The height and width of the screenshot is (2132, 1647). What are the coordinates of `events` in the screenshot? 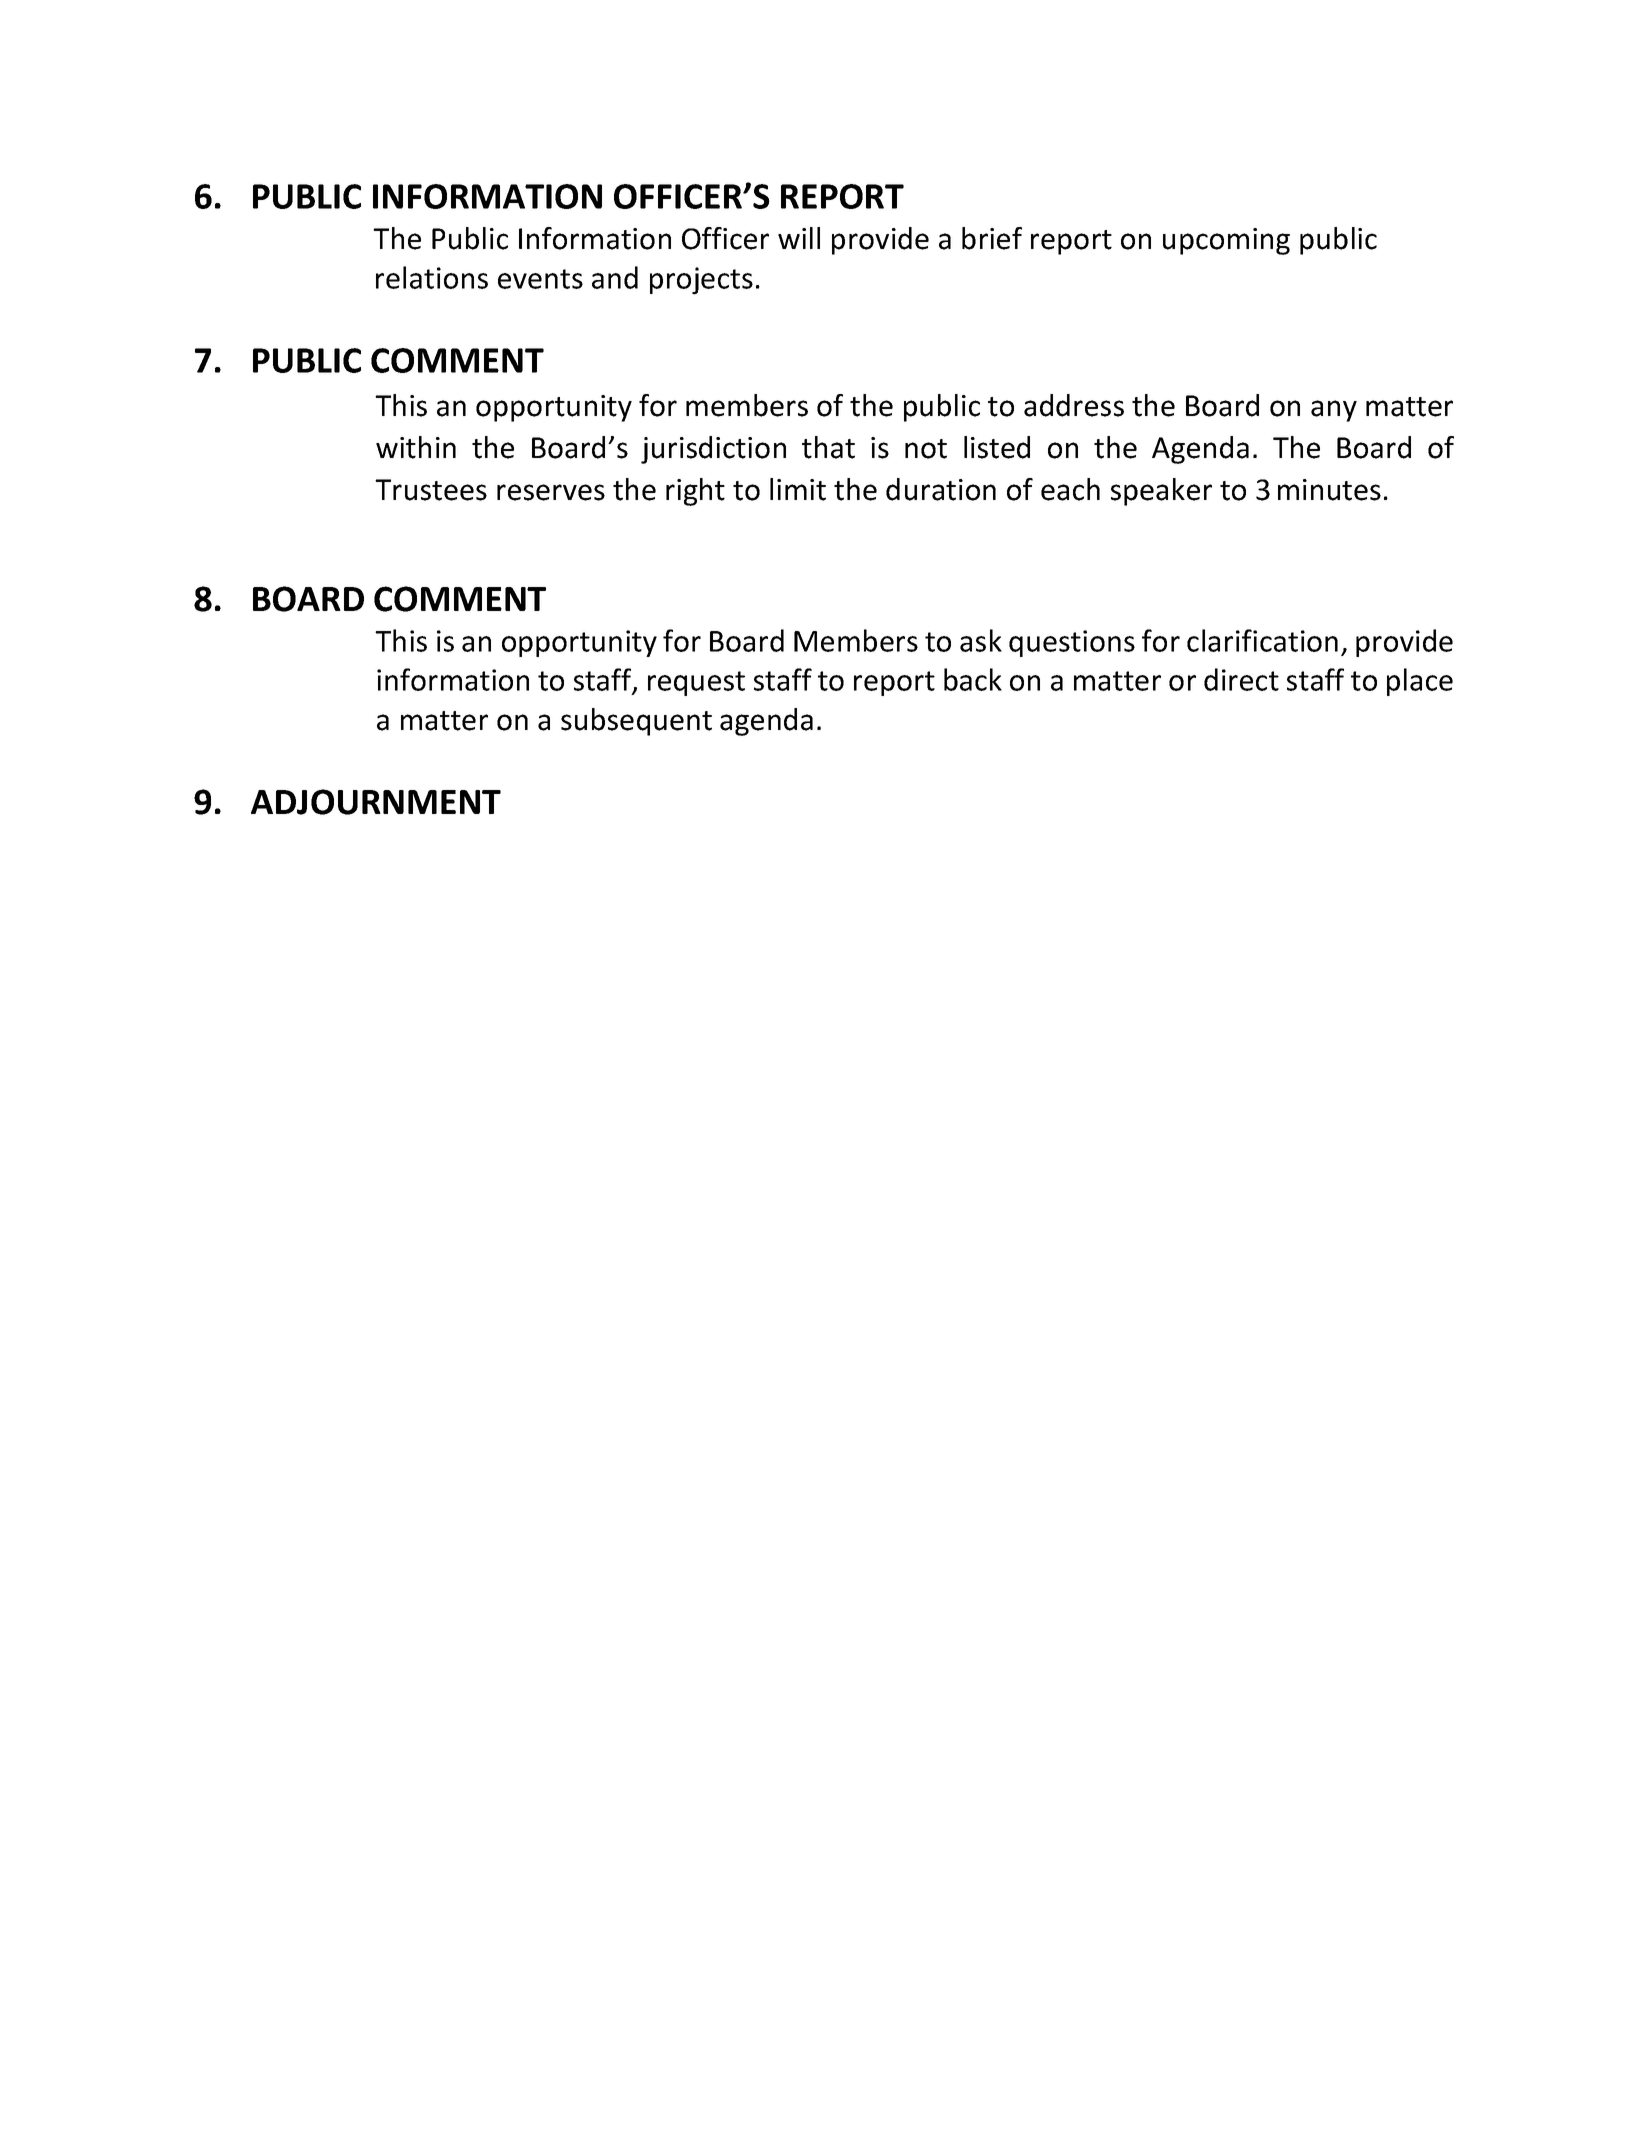 It's located at (540, 279).
